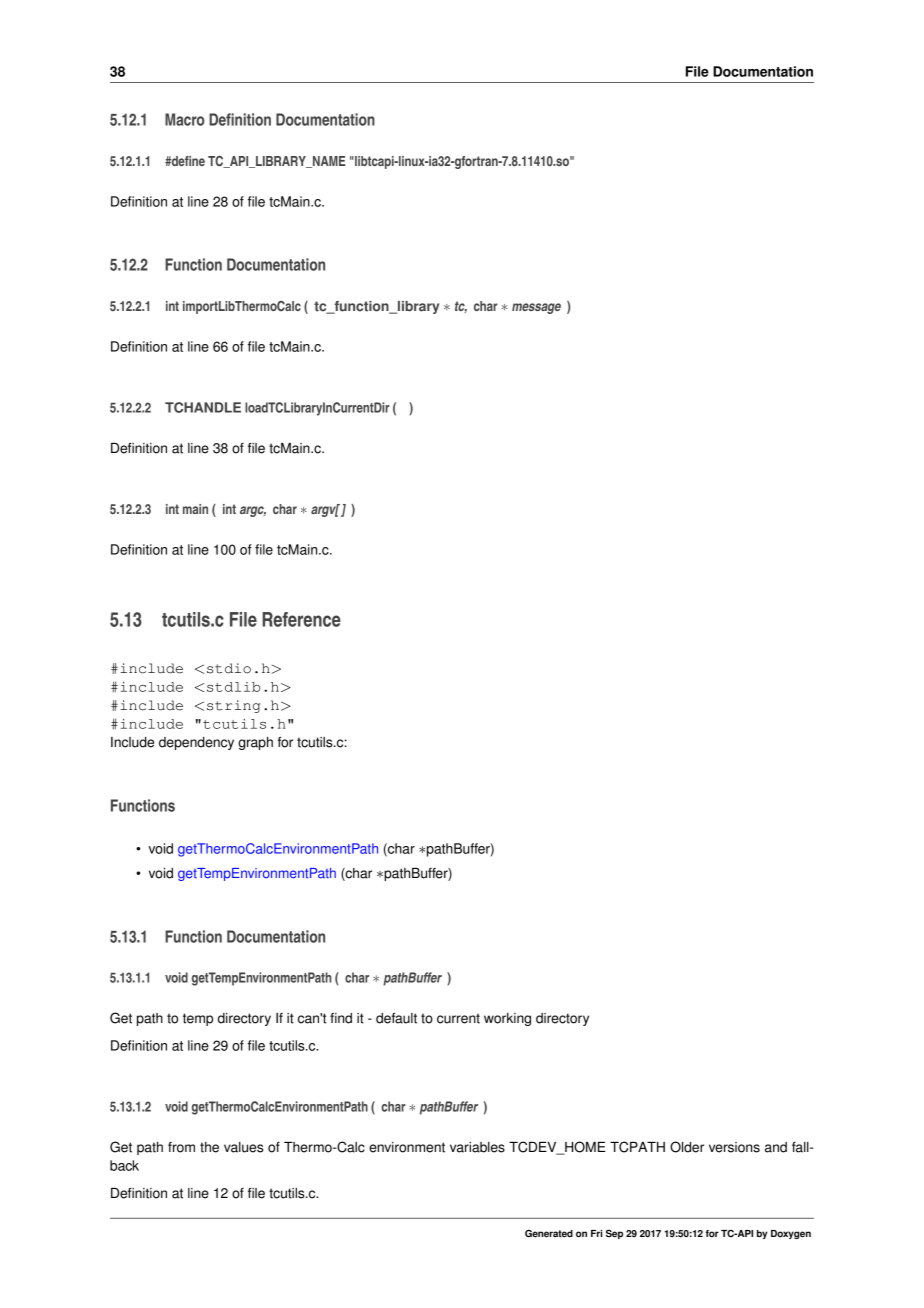  Describe the element at coordinates (243, 1147) in the document. I see `values` at that location.
